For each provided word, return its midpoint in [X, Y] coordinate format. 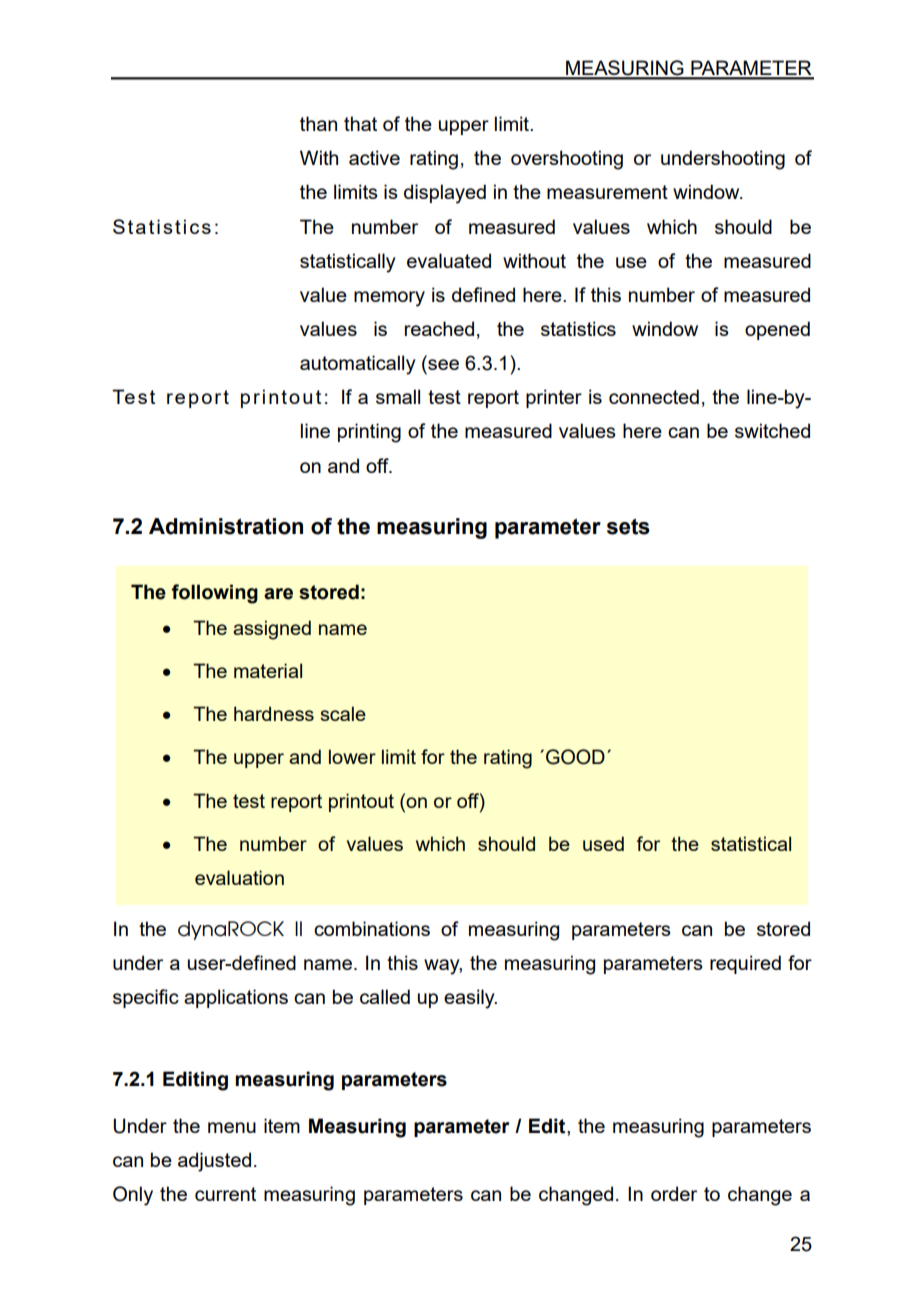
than [318, 123]
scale [343, 713]
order [674, 1193]
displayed [445, 194]
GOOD [575, 757]
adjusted [214, 1162]
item [282, 1125]
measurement [607, 192]
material [268, 670]
